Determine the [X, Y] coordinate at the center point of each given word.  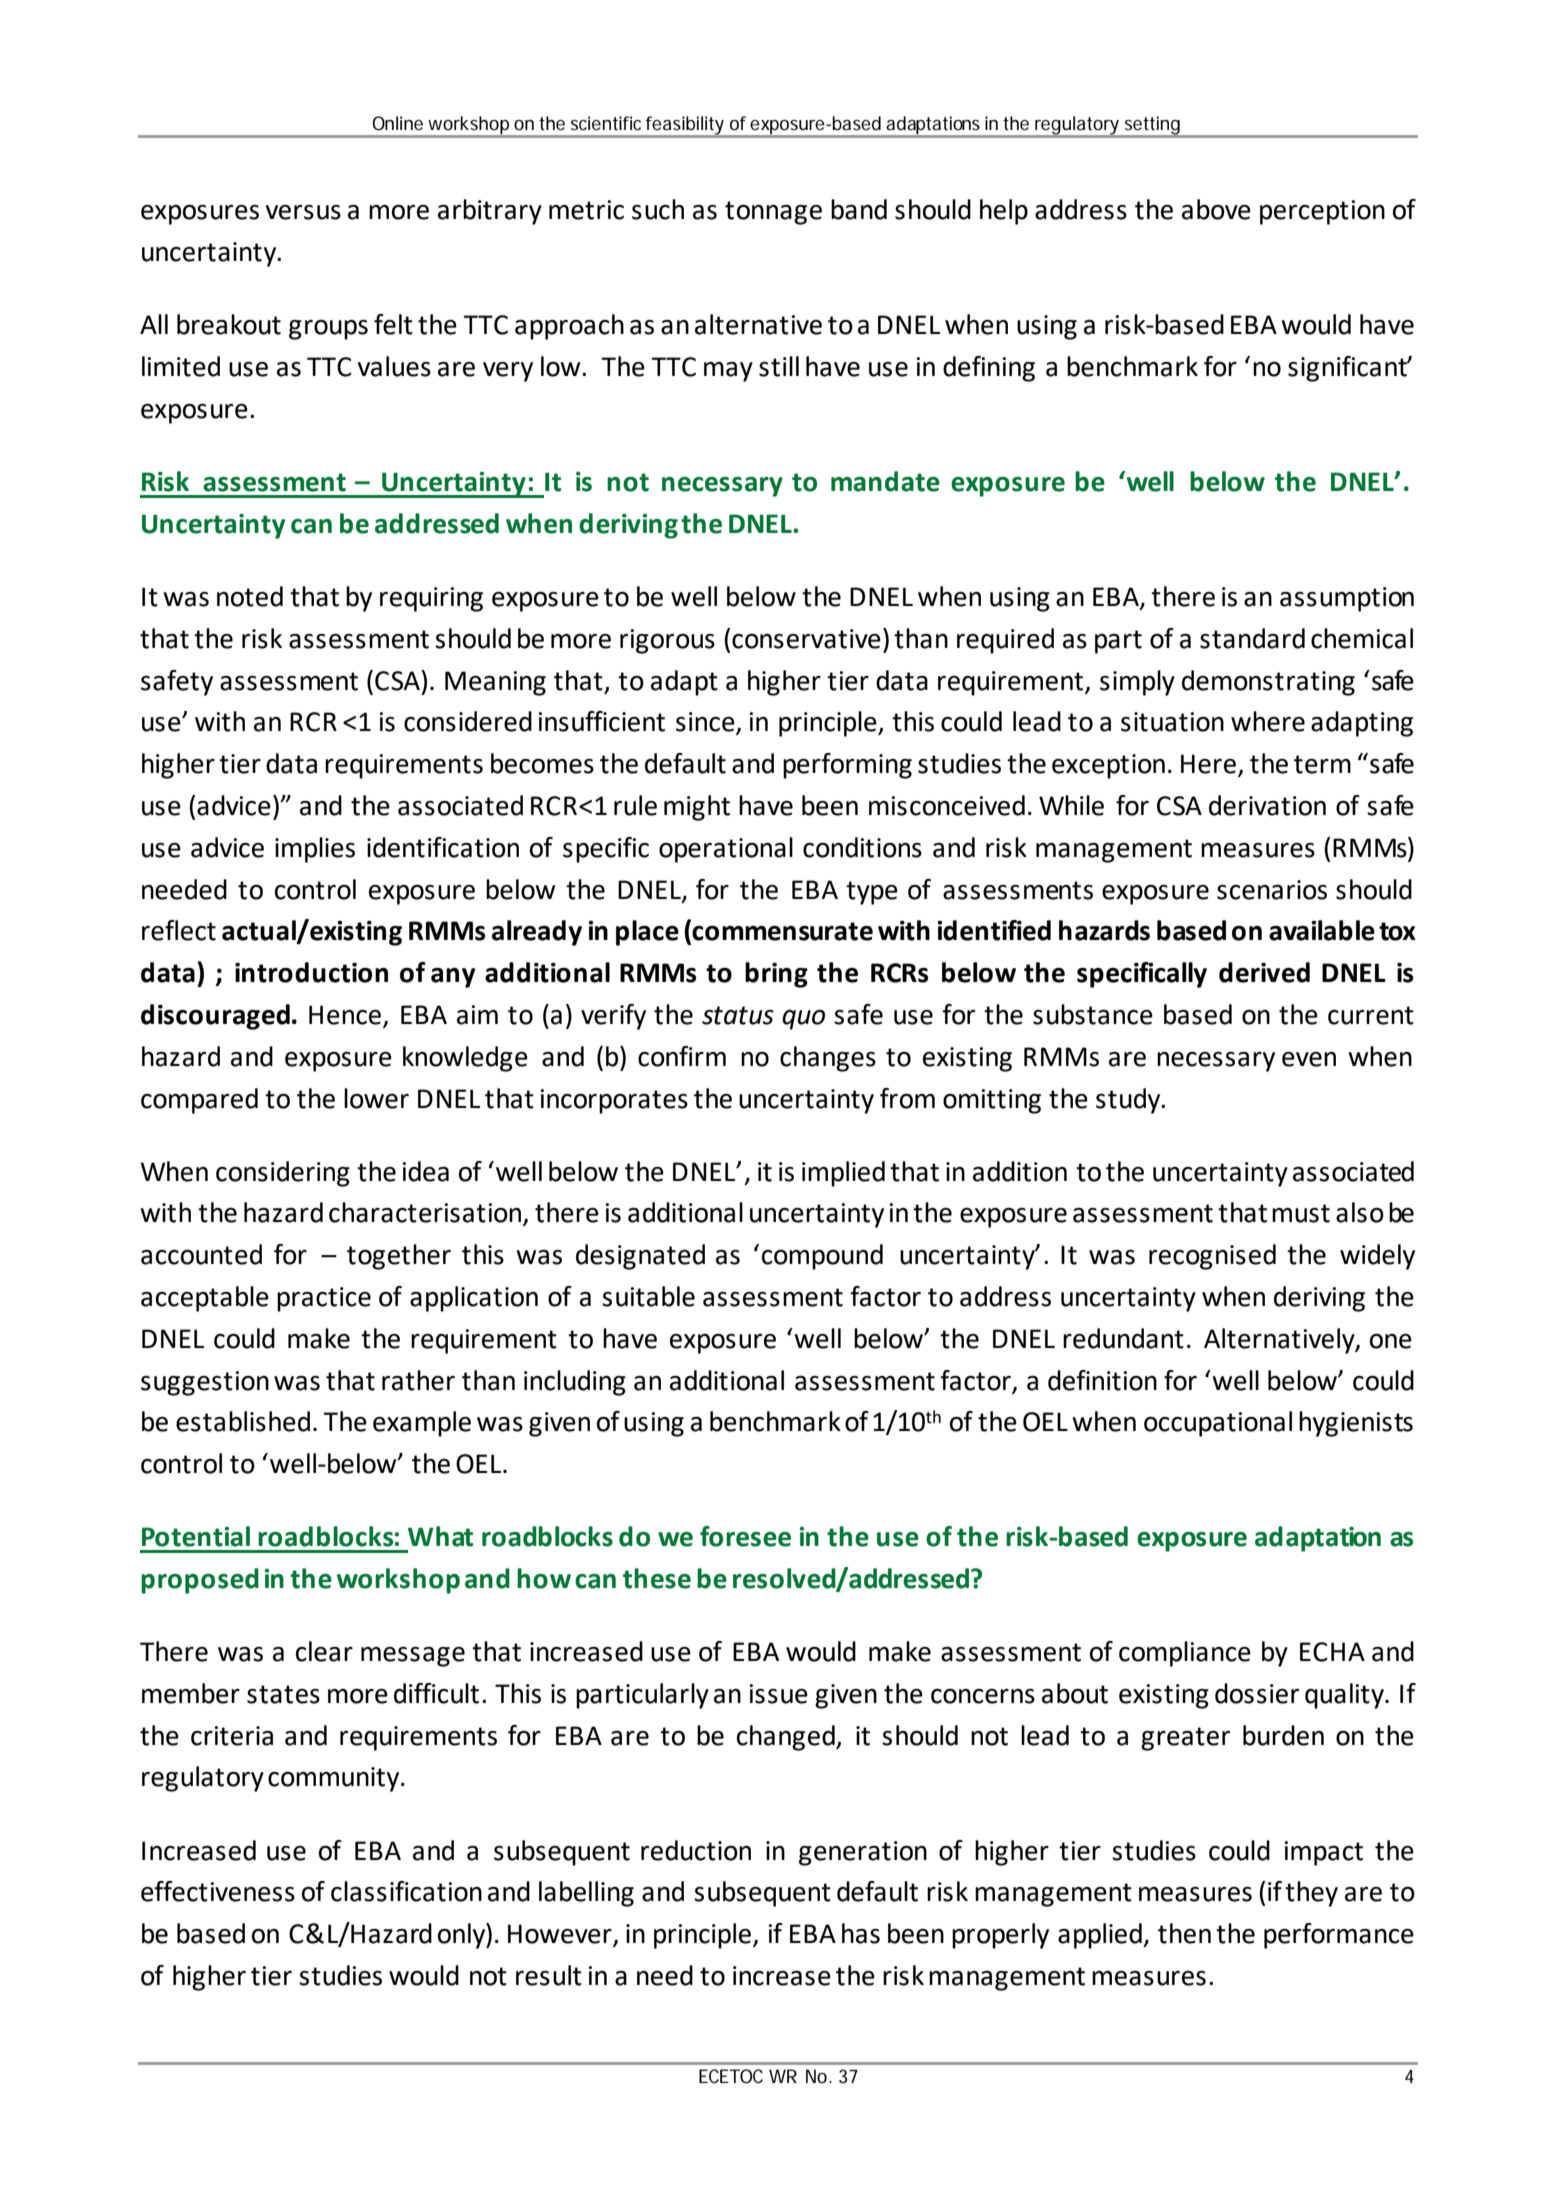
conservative [806, 639]
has [861, 1933]
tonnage [773, 213]
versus [303, 212]
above [1216, 209]
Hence [346, 1016]
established [243, 1421]
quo [803, 1020]
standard [1252, 638]
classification [406, 1891]
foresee [745, 1536]
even [1309, 1059]
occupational [1218, 1424]
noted [250, 596]
